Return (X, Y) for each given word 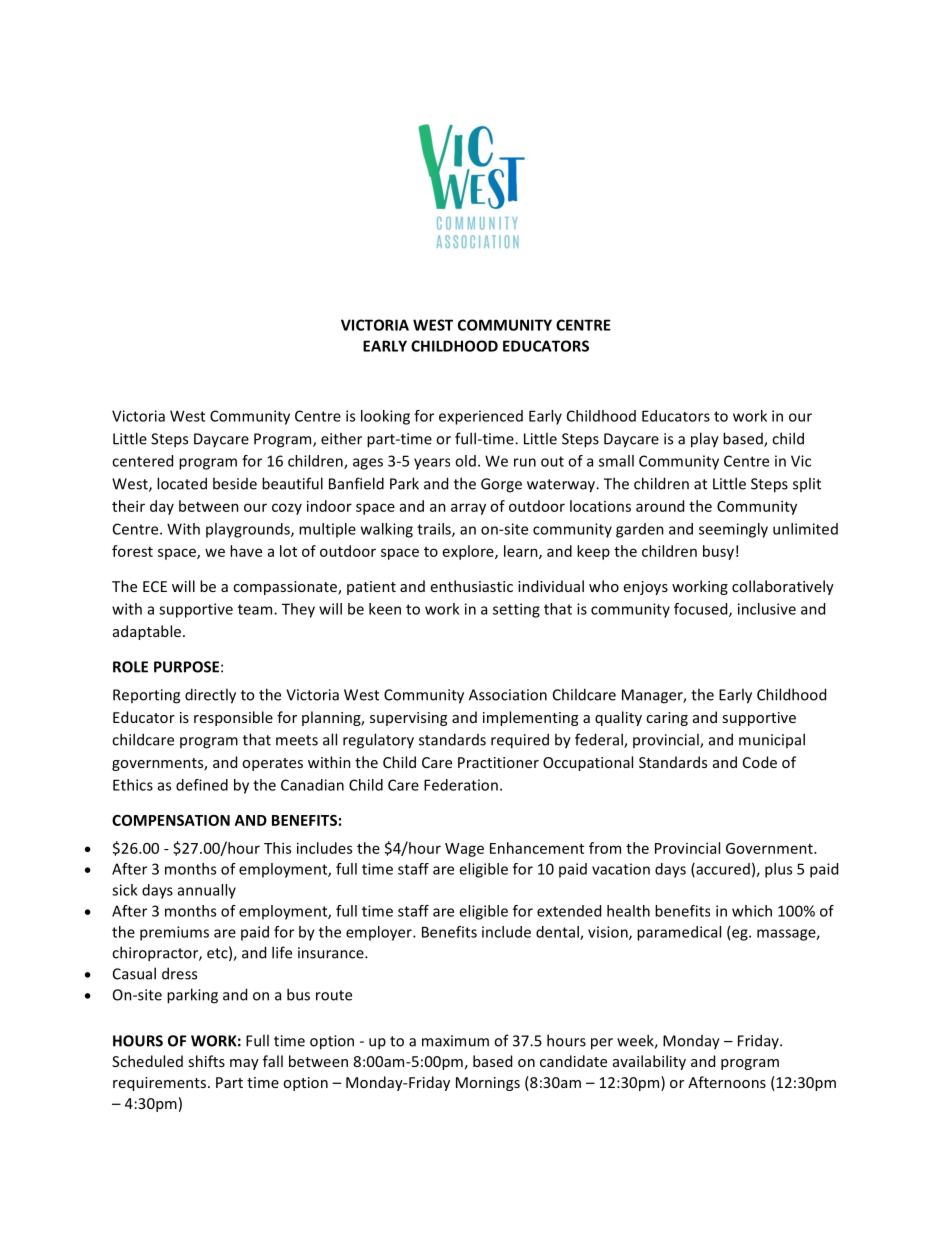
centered (142, 461)
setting (516, 610)
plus (778, 870)
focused (702, 610)
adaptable (147, 632)
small (616, 461)
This (277, 848)
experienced (481, 417)
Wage (464, 850)
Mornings (488, 1084)
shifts (206, 1061)
